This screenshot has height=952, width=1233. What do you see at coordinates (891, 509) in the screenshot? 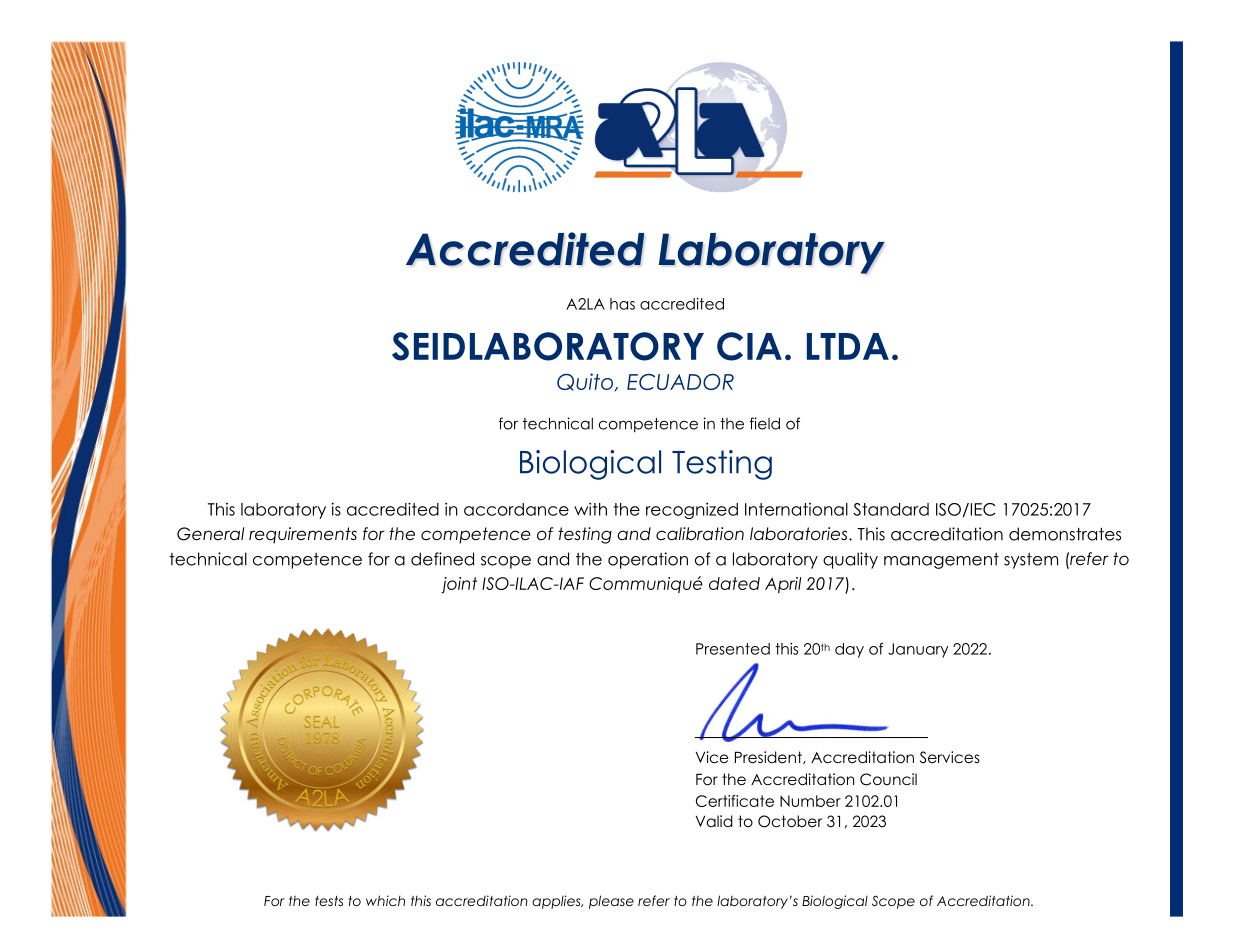
I see `Standard` at bounding box center [891, 509].
